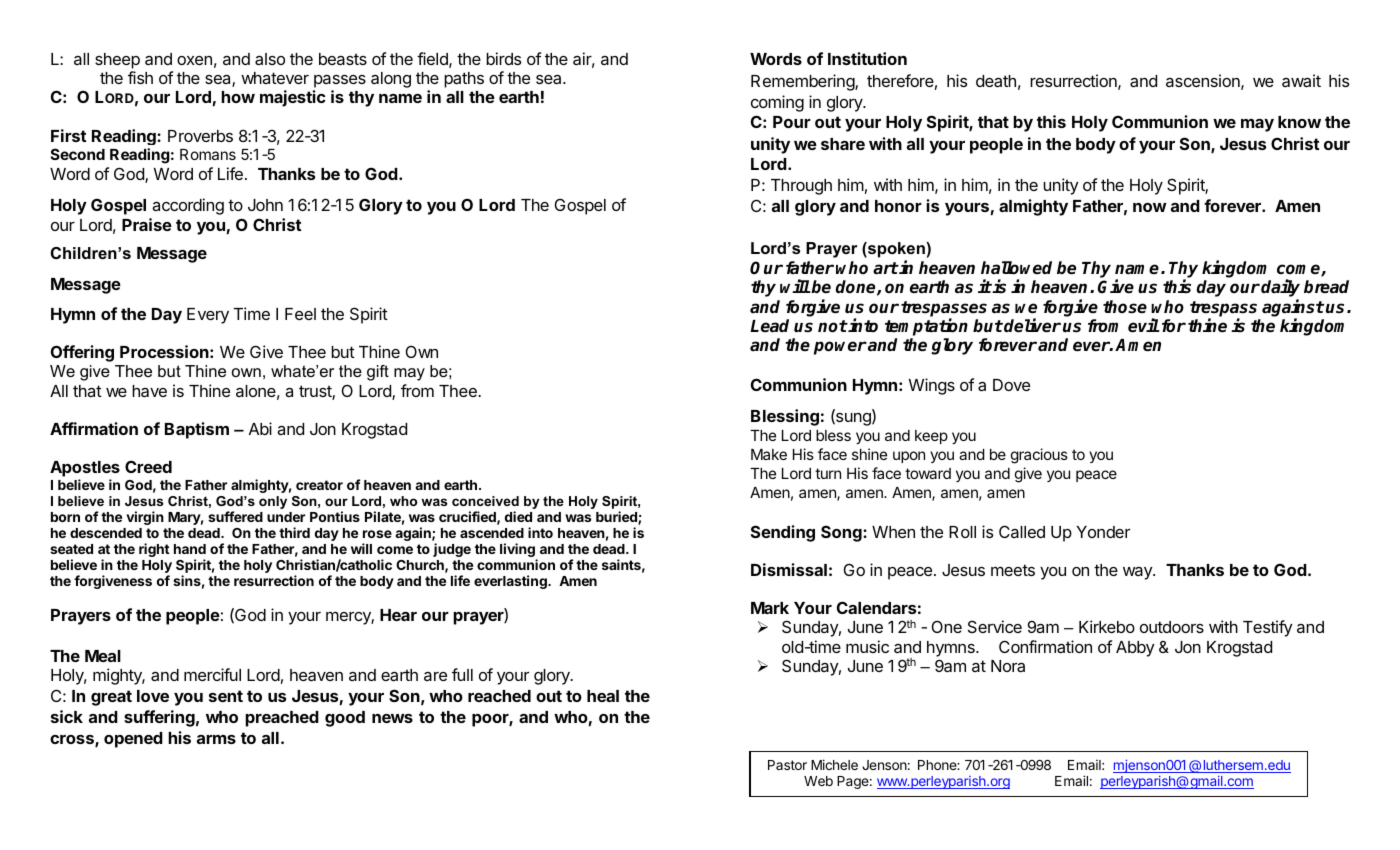  Describe the element at coordinates (238, 97) in the screenshot. I see `how` at that location.
